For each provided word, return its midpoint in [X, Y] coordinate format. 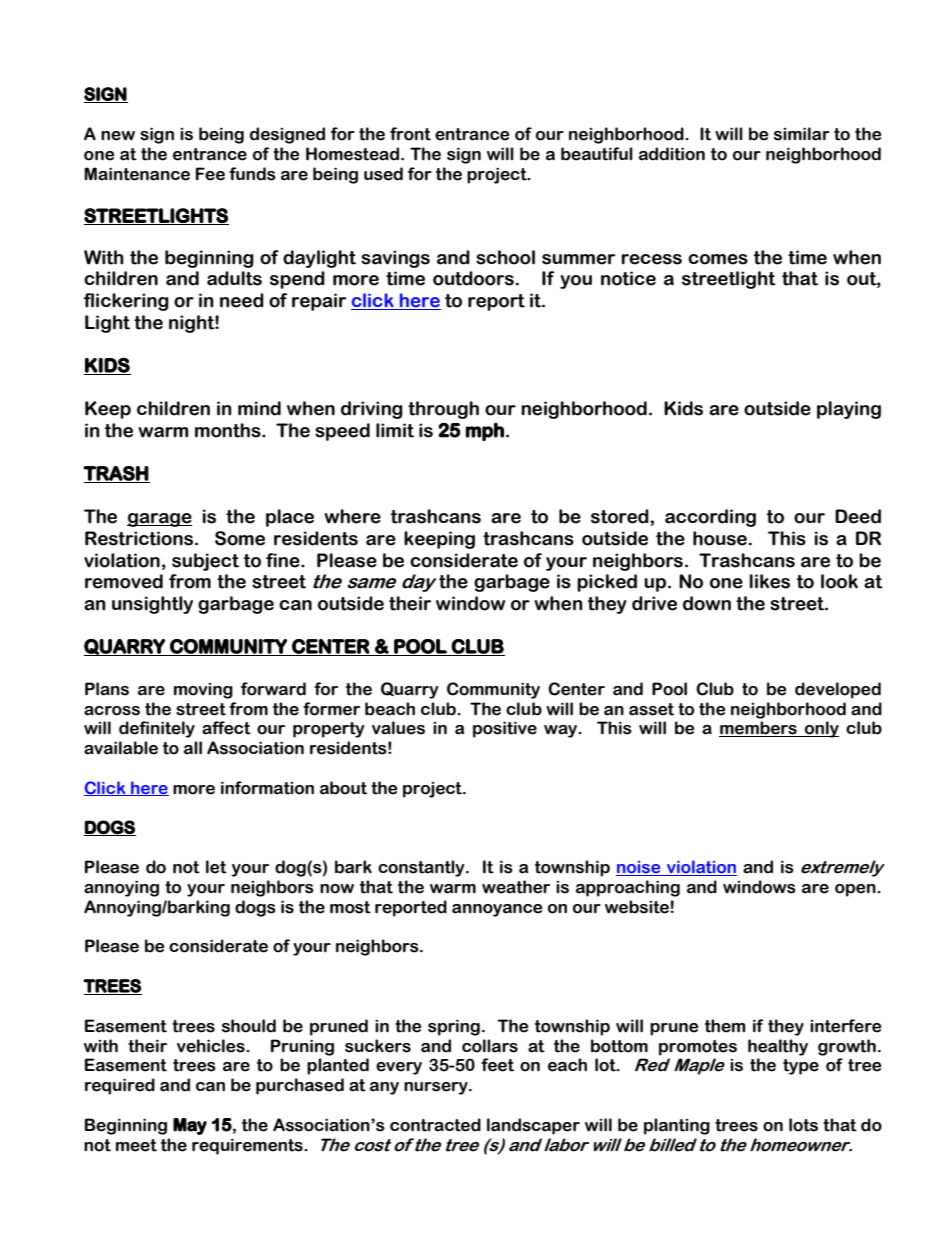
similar [802, 134]
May [190, 1126]
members [759, 729]
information [267, 788]
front [410, 134]
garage [159, 520]
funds [252, 174]
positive [505, 729]
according [710, 518]
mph [484, 431]
